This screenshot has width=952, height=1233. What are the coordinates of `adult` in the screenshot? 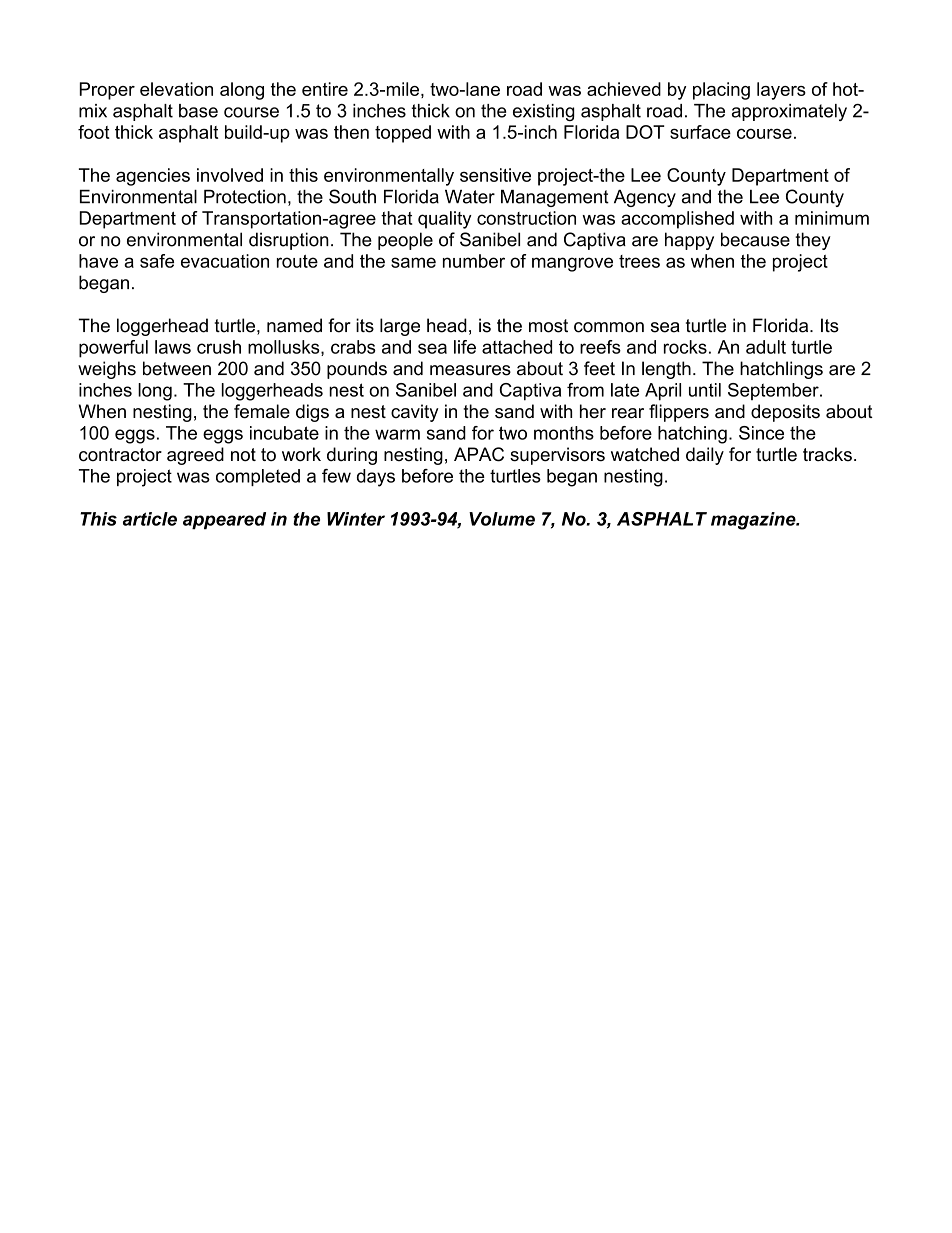 It's located at (766, 347).
